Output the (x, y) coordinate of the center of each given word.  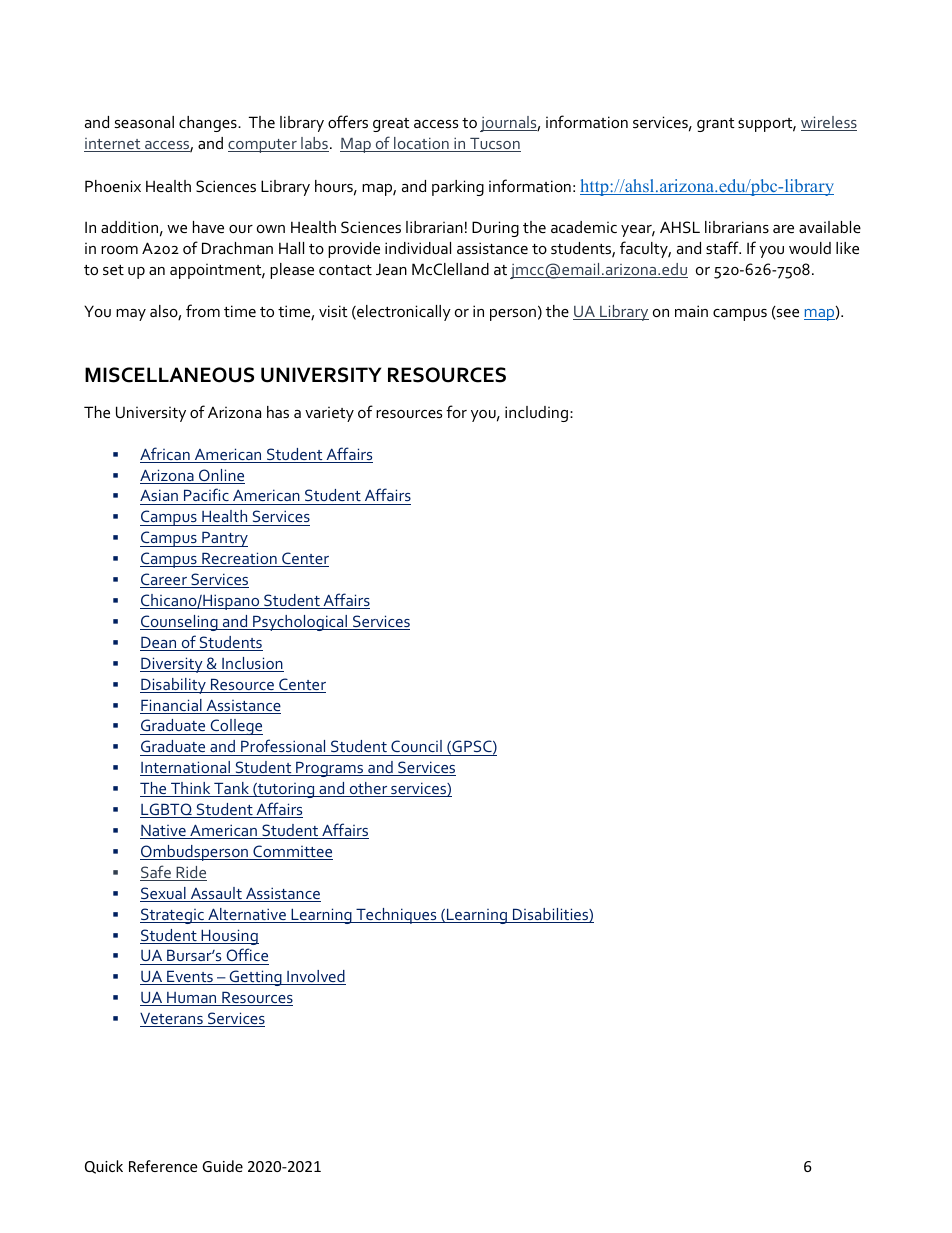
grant (716, 125)
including (536, 414)
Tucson (494, 145)
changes (209, 124)
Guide (222, 1166)
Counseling (180, 623)
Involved (315, 977)
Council (416, 748)
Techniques (396, 916)
